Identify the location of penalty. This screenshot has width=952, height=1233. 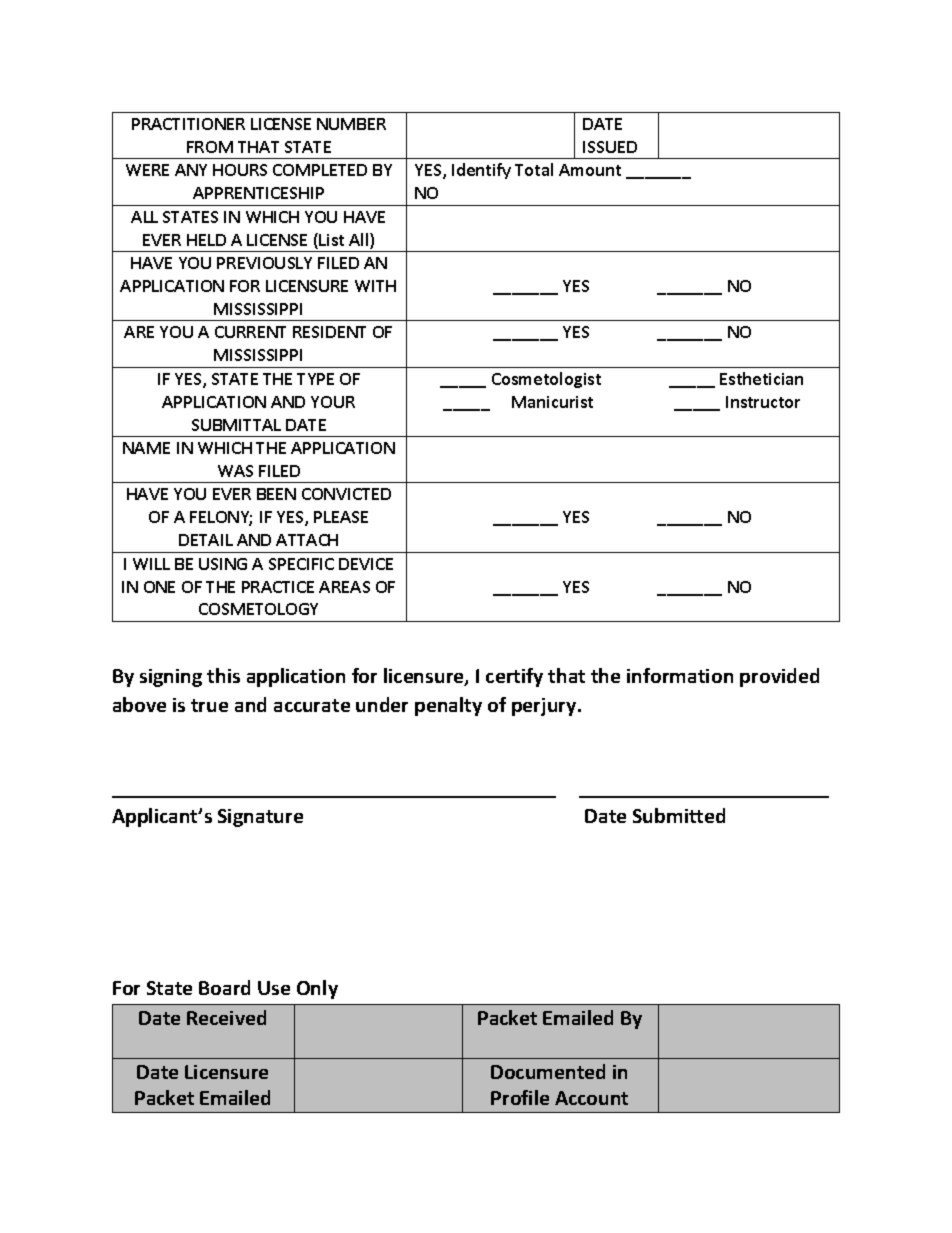
(448, 706).
